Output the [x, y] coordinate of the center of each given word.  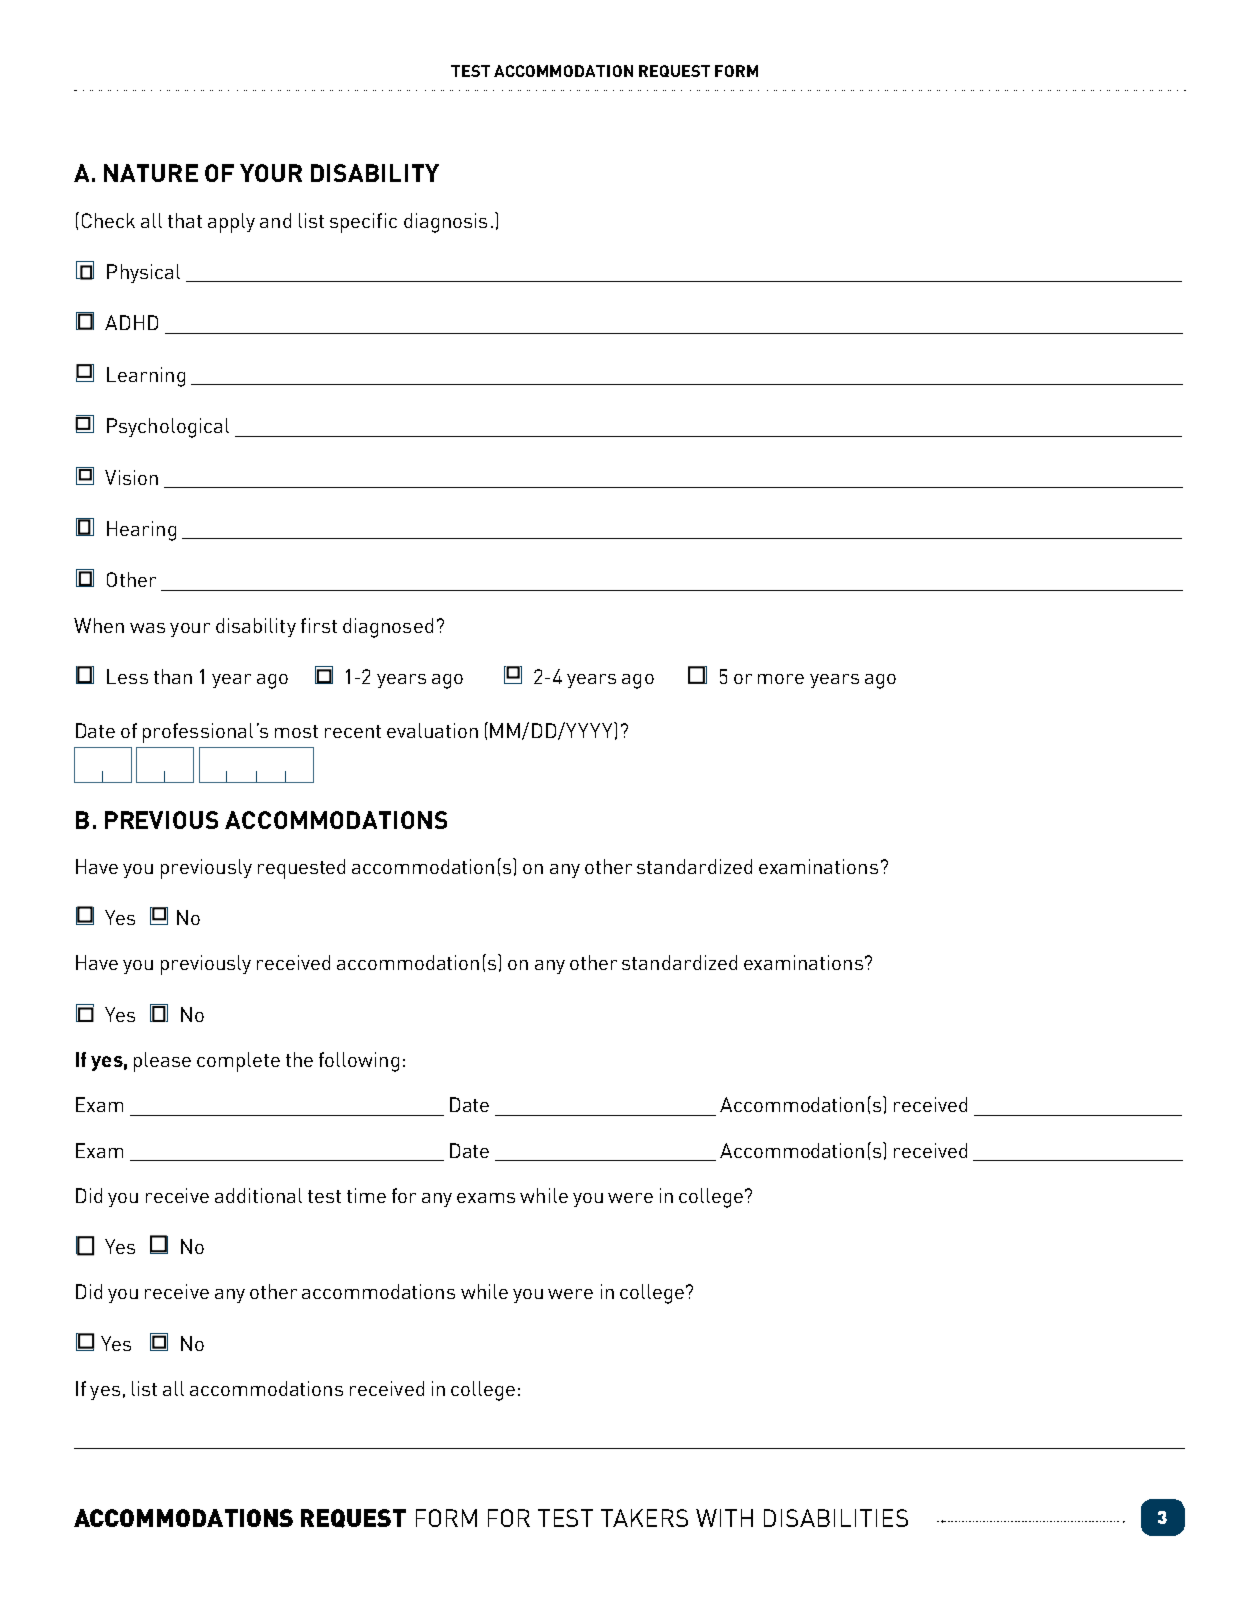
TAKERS [644, 1518]
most [296, 731]
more [781, 679]
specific [363, 223]
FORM [446, 1518]
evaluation [432, 730]
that [185, 220]
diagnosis [445, 223]
